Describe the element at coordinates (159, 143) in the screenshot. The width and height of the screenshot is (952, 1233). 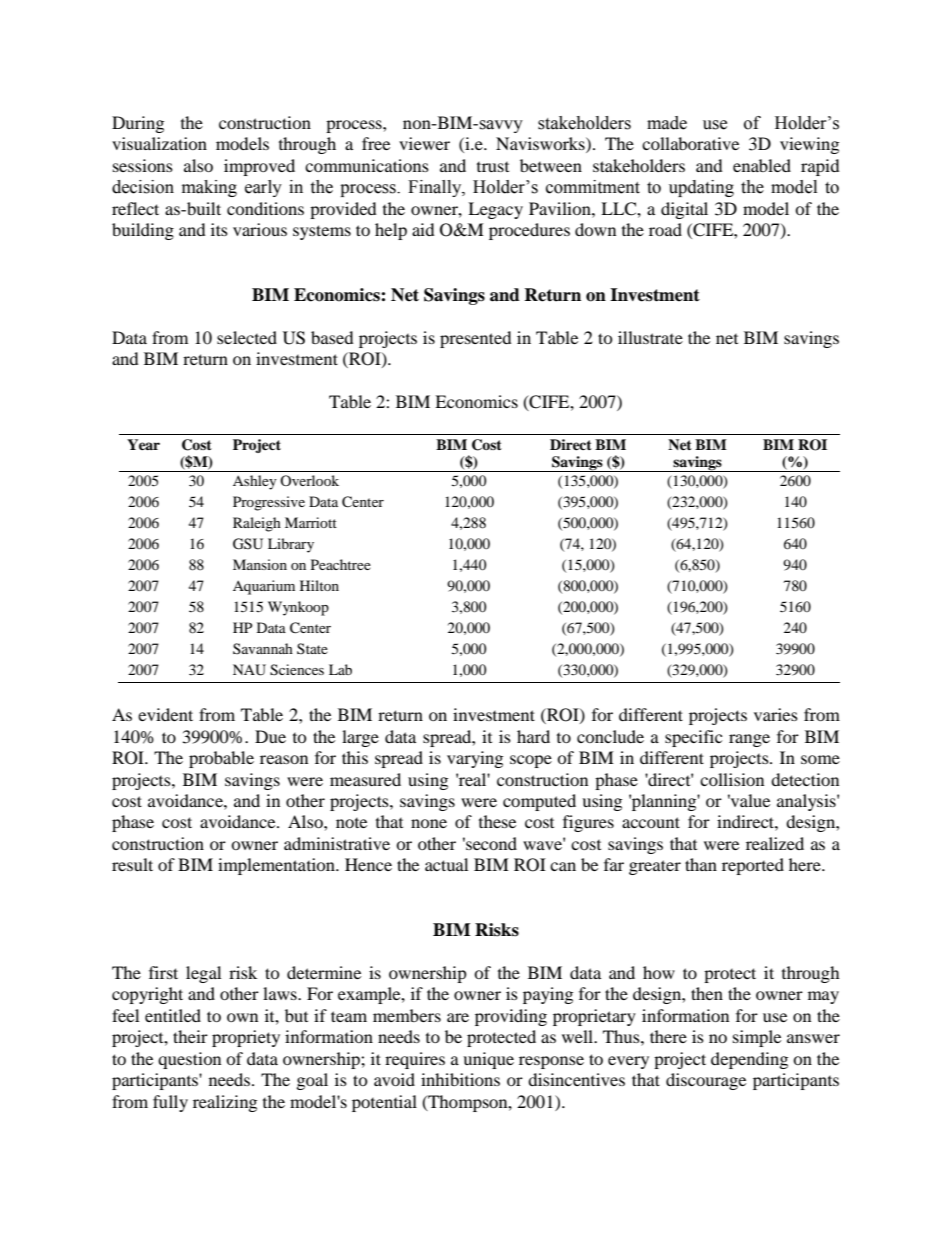
I see `visualization` at that location.
